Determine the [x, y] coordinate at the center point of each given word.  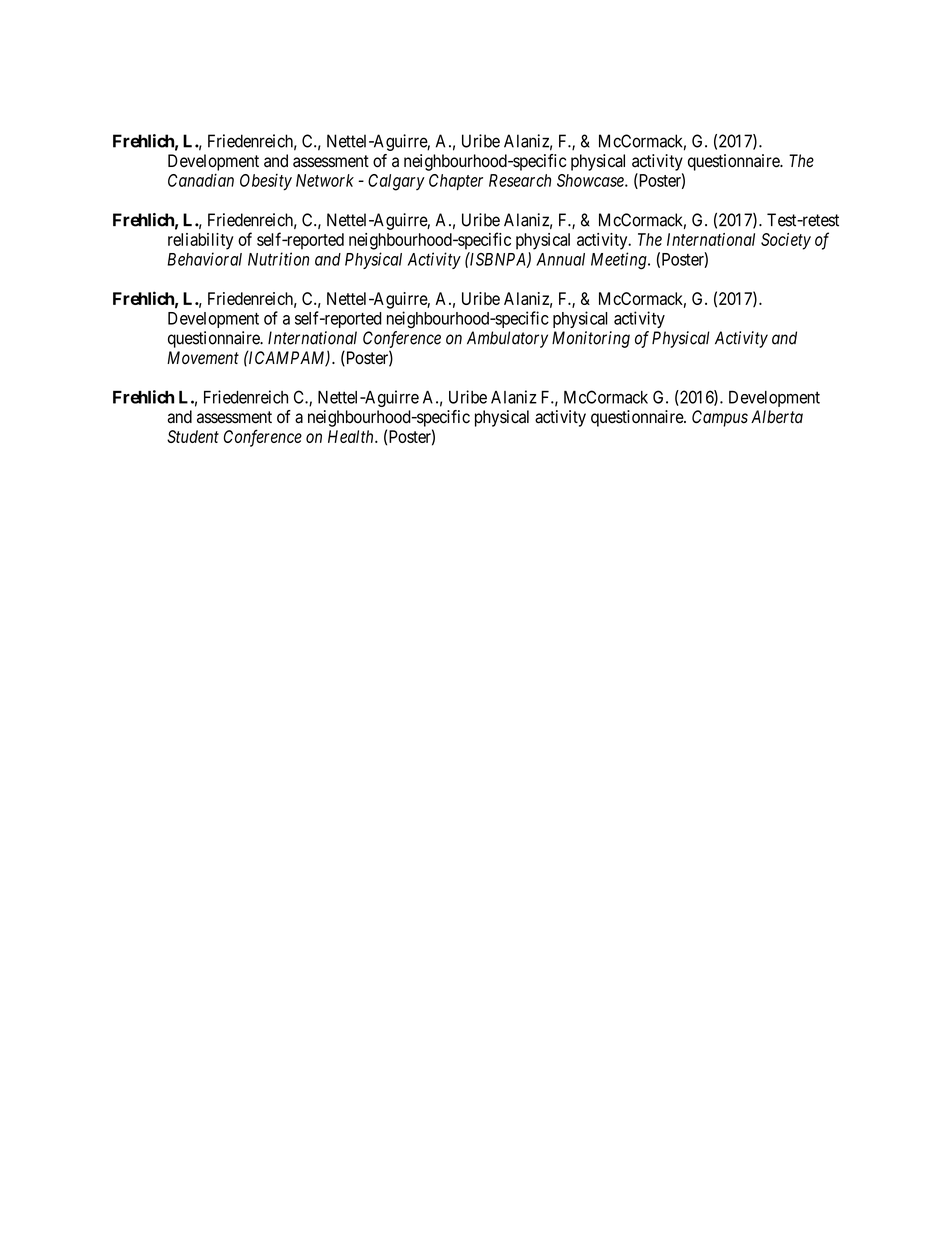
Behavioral [204, 259]
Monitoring [591, 339]
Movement [203, 358]
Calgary [396, 182]
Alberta [777, 417]
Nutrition [278, 259]
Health [352, 436]
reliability [201, 241]
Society [786, 241]
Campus [720, 418]
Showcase [591, 180]
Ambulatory [507, 339]
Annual [560, 259]
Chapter [456, 182]
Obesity [266, 182]
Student [193, 436]
